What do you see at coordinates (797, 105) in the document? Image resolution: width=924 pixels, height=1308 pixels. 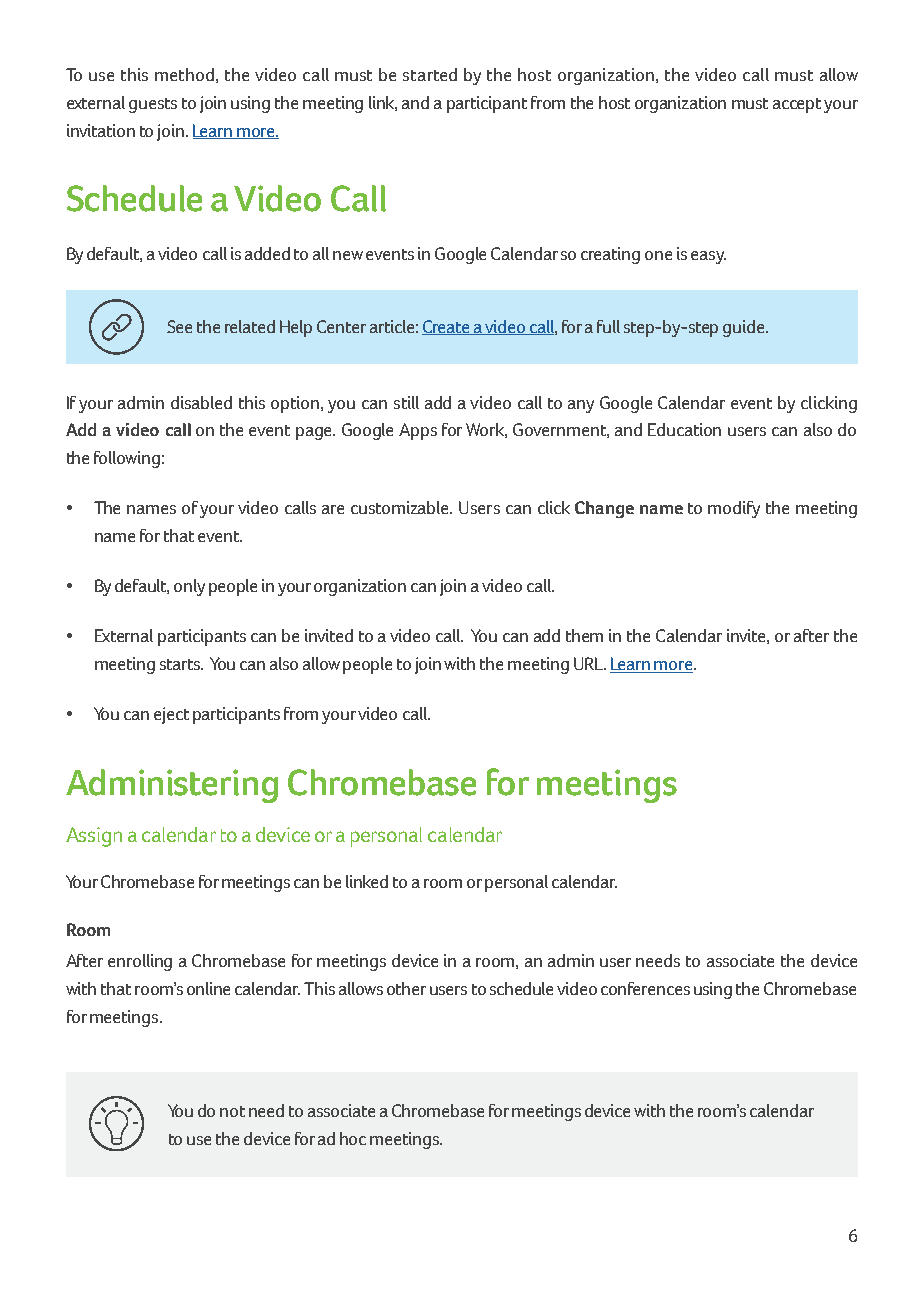 I see `accept` at bounding box center [797, 105].
